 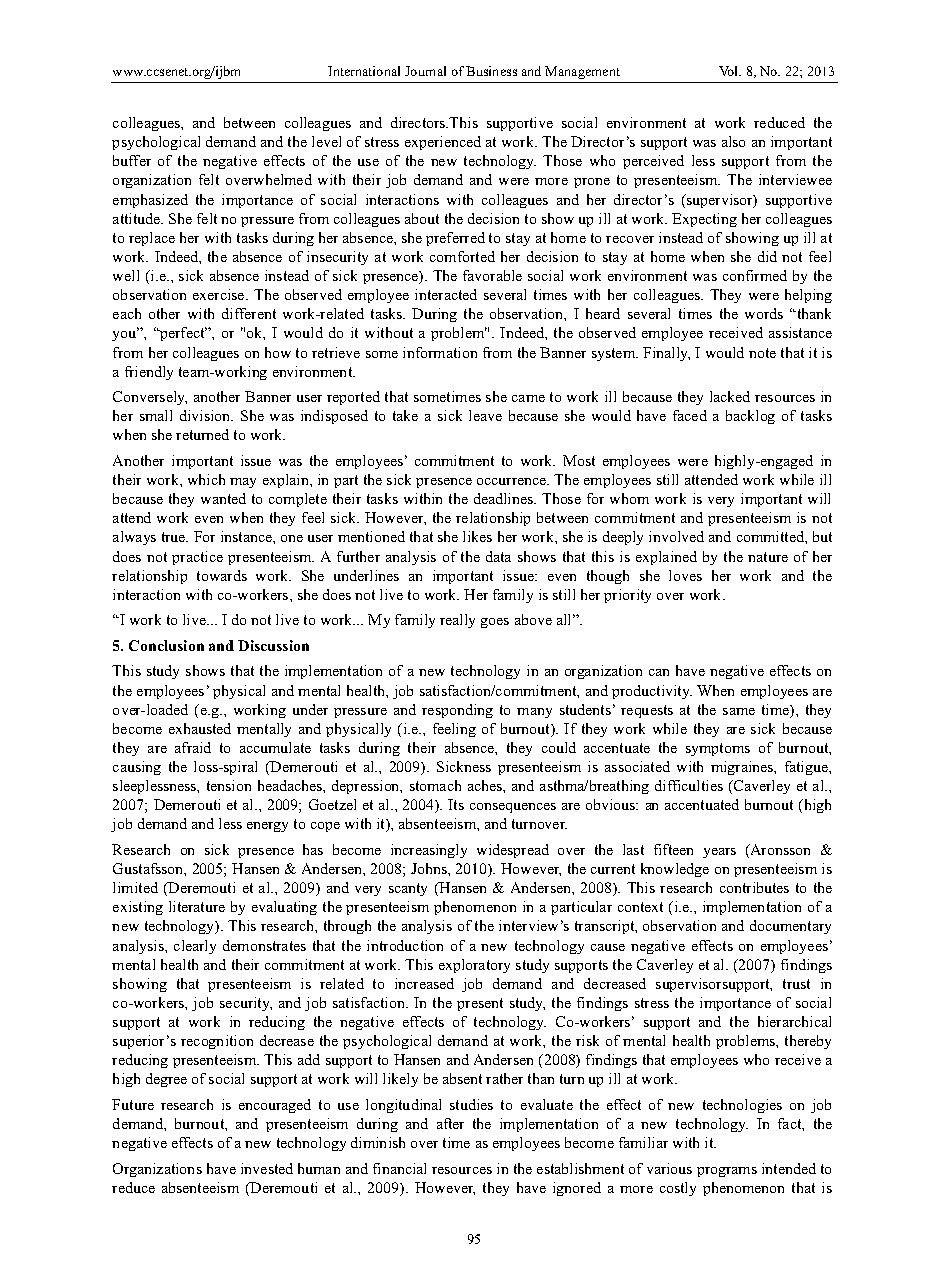 What do you see at coordinates (132, 160) in the document?
I see `buffer` at bounding box center [132, 160].
